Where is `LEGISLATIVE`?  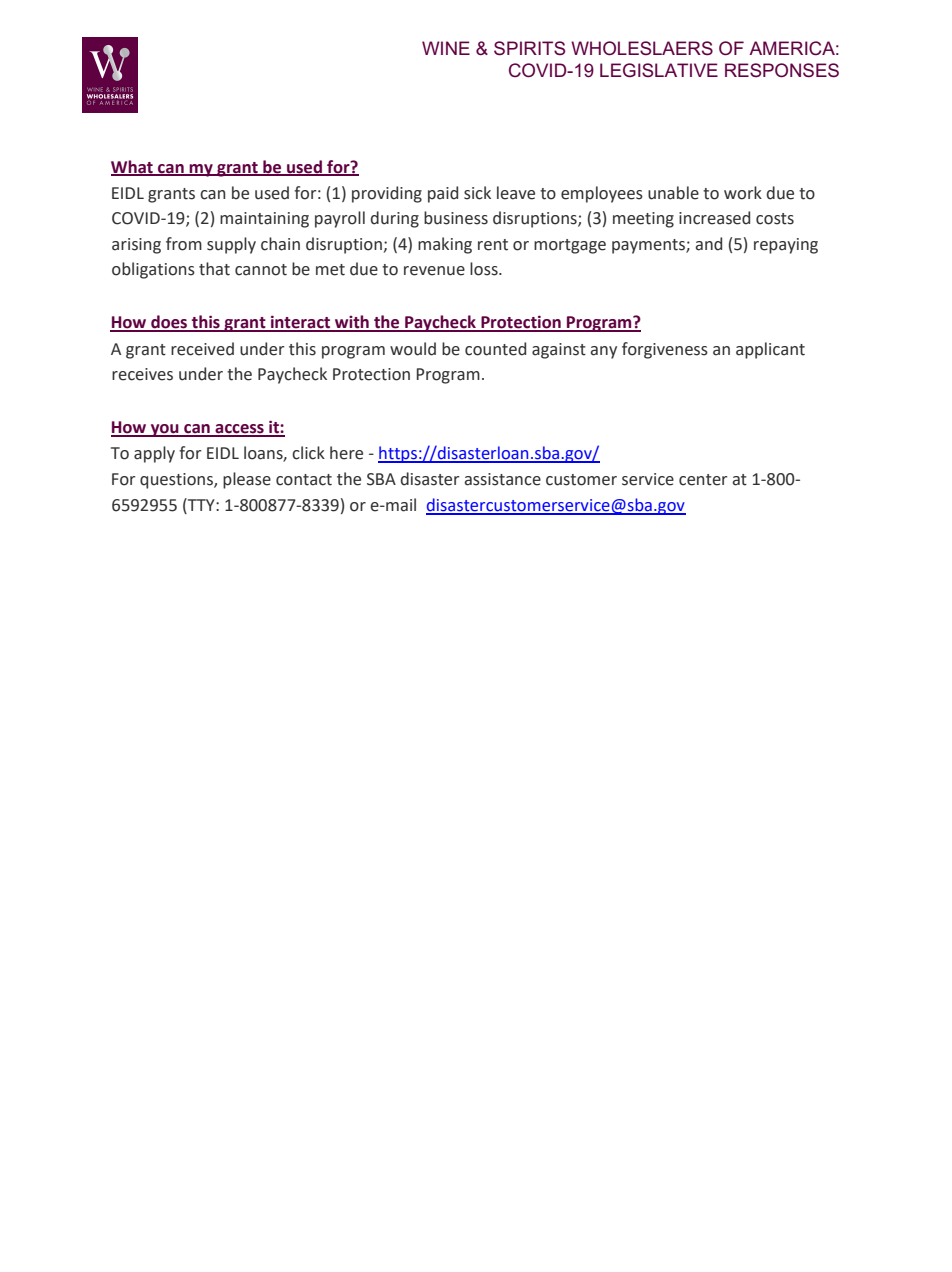
LEGISLATIVE is located at coordinates (659, 70).
